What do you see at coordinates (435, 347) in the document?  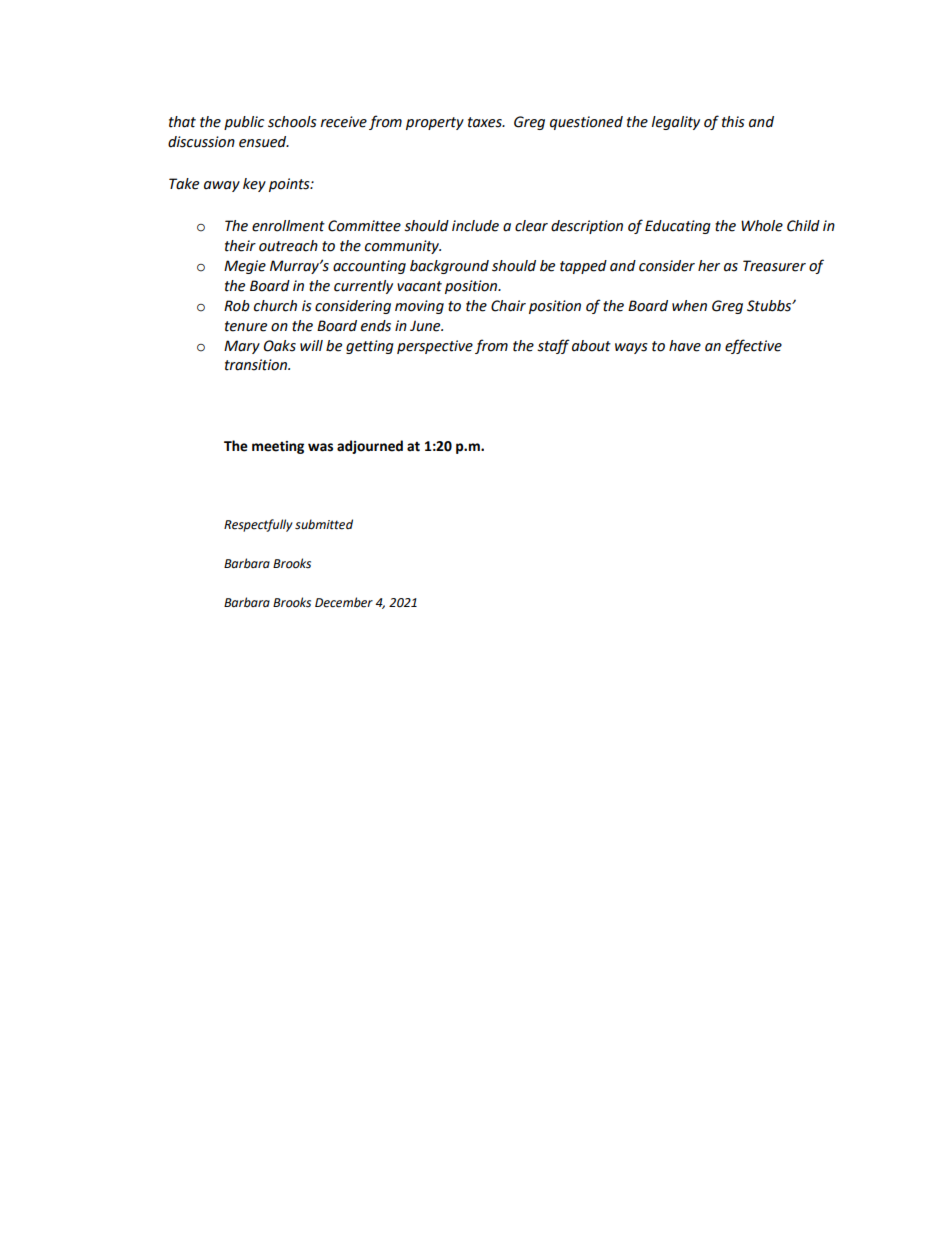 I see `perspective` at bounding box center [435, 347].
